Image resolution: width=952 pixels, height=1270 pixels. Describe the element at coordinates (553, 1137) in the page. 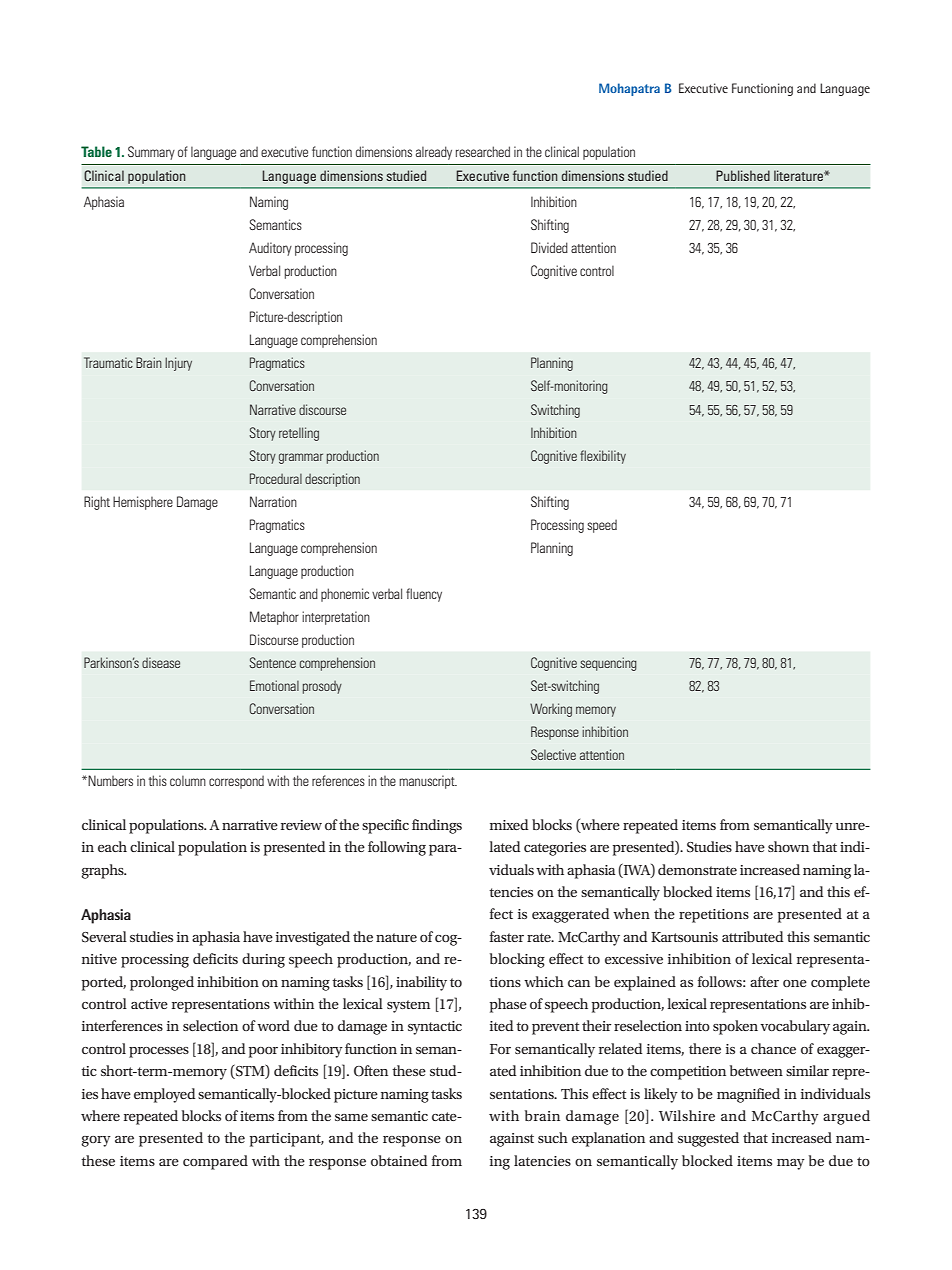

I see `such` at that location.
